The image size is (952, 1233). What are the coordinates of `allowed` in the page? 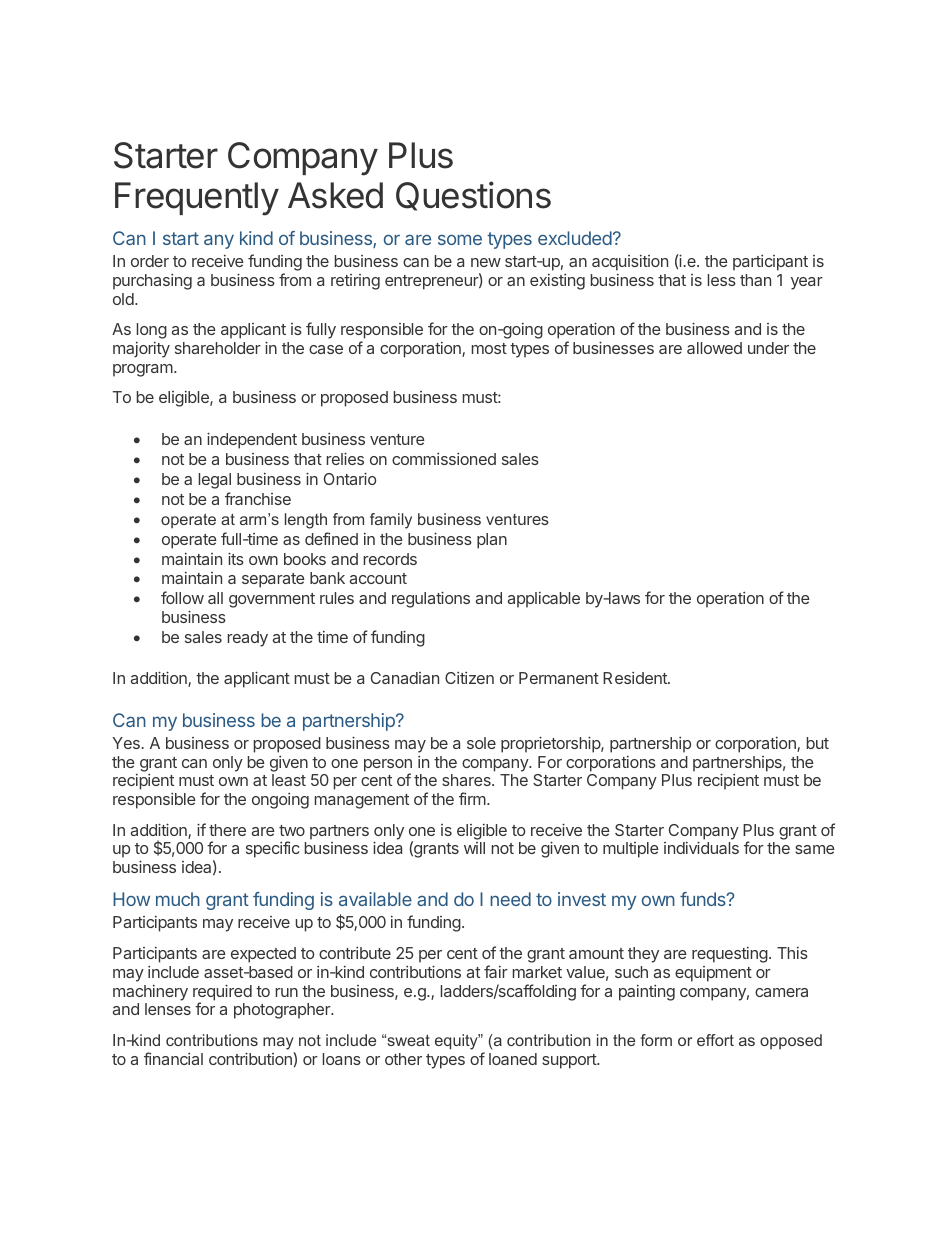 It's located at (714, 348).
